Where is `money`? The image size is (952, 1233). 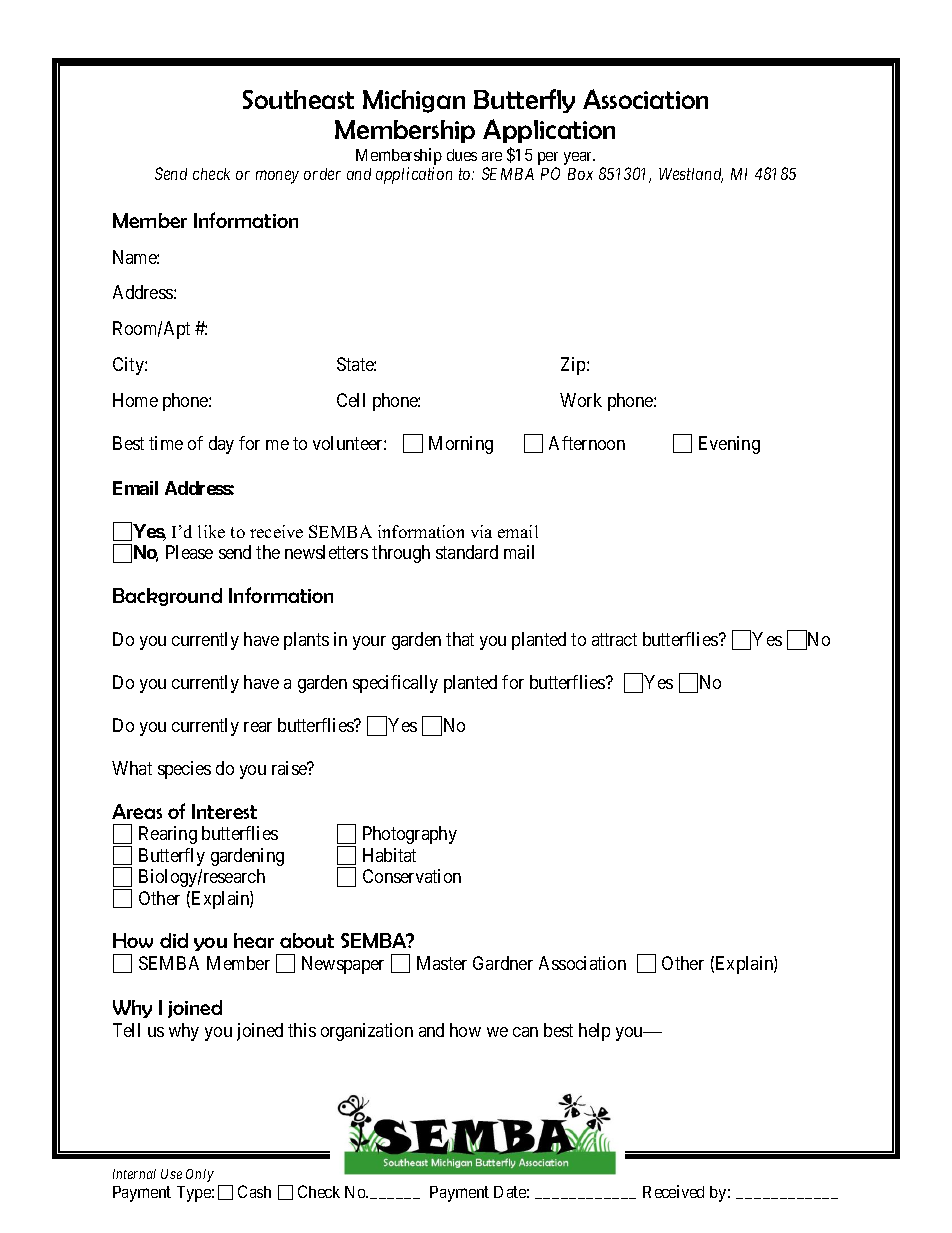 money is located at coordinates (277, 177).
